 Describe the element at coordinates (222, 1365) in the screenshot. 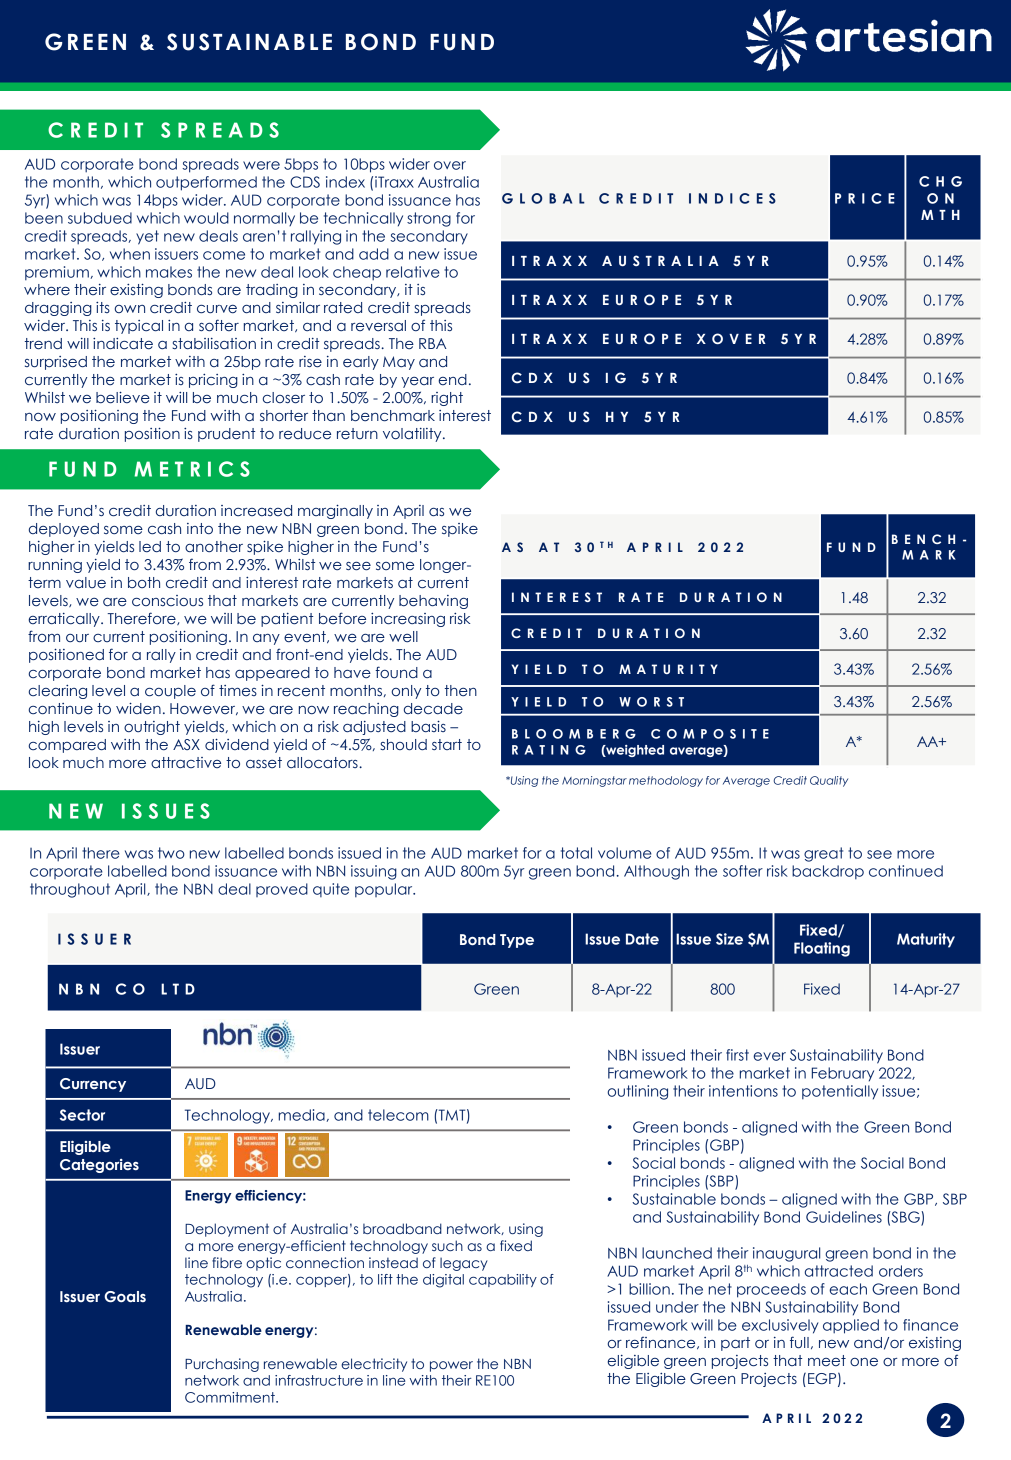

I see `Purchasing` at that location.
